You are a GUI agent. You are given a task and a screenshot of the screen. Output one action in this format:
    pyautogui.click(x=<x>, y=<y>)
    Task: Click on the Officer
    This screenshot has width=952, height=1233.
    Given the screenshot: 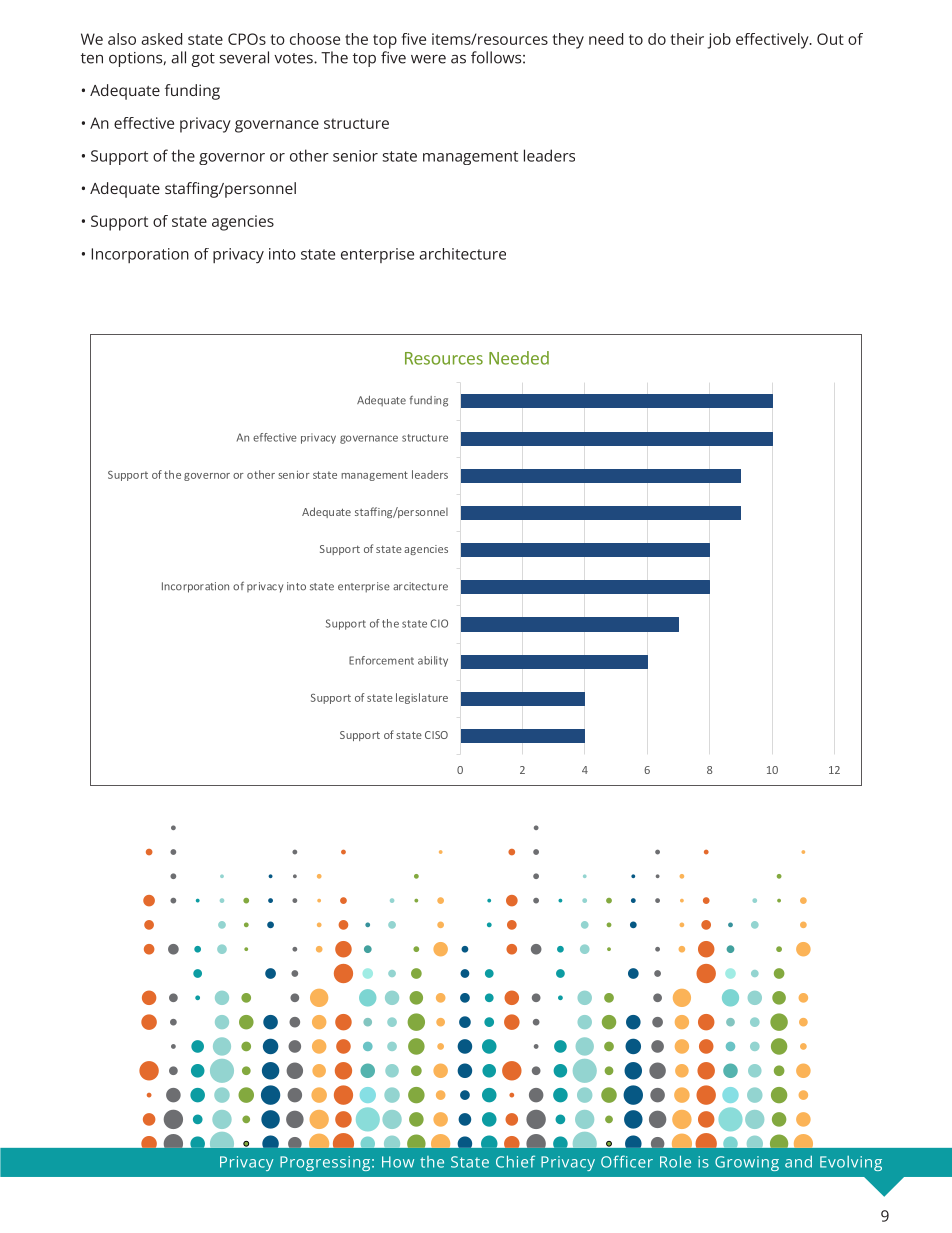 What is the action you would take?
    pyautogui.click(x=627, y=1161)
